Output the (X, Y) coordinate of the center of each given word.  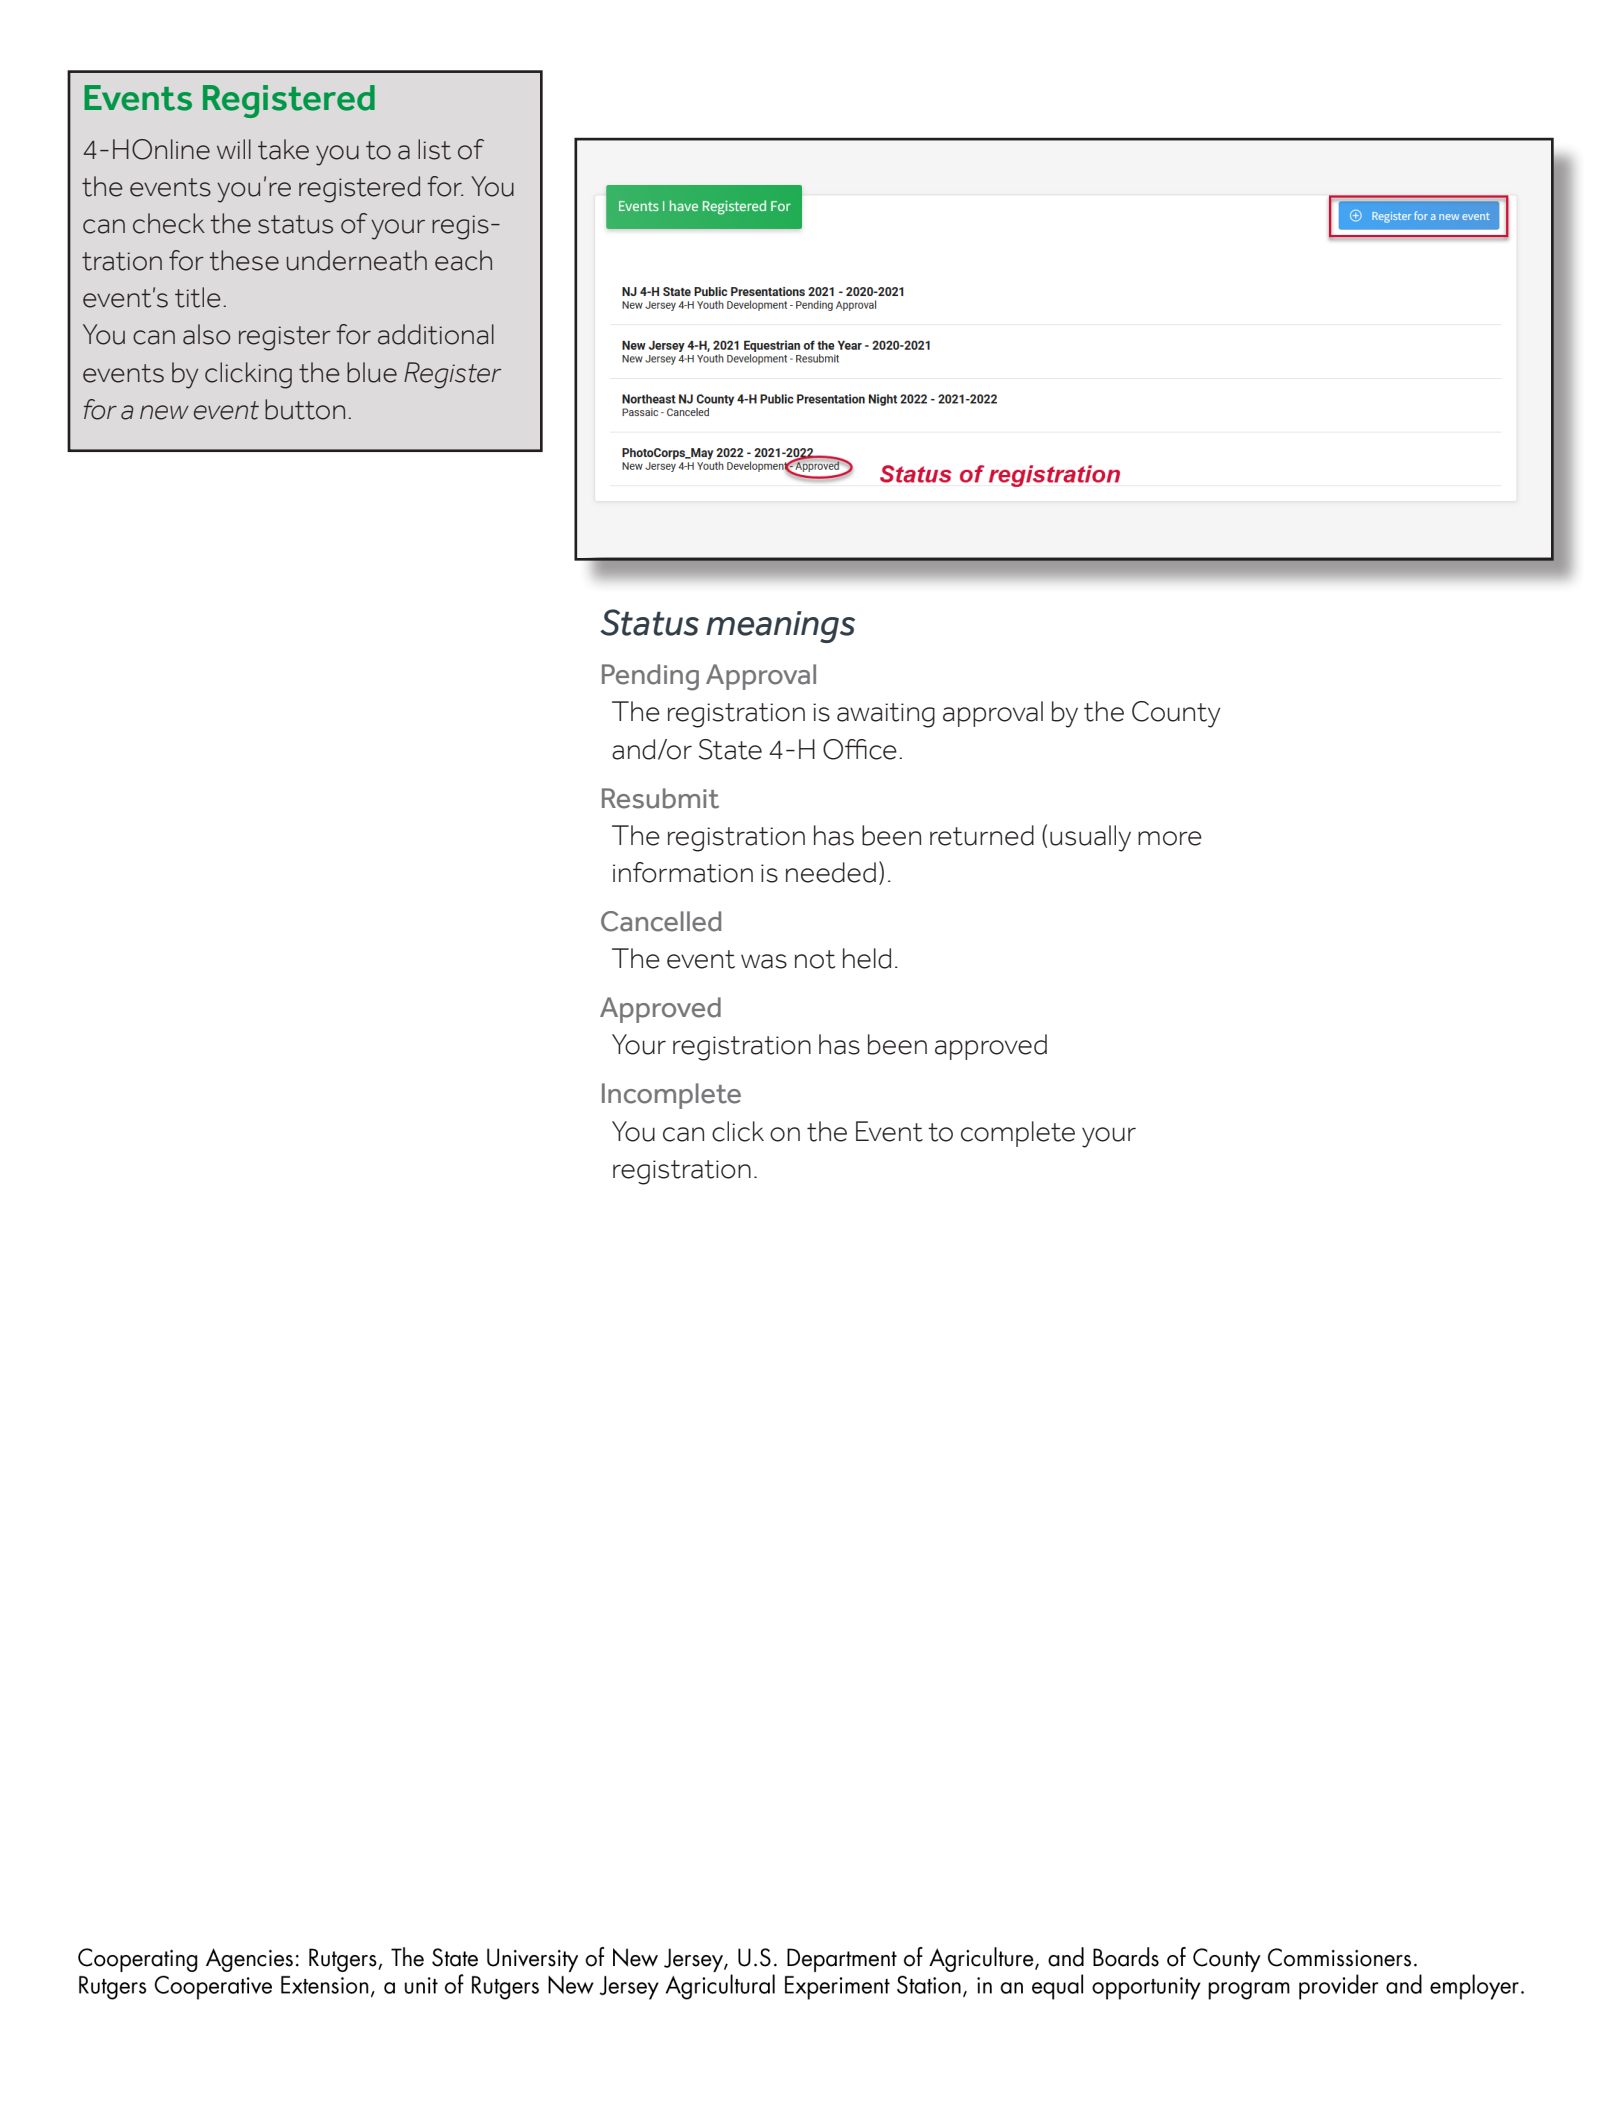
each (463, 260)
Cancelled (661, 921)
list (434, 149)
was (764, 961)
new (164, 412)
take (283, 149)
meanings (780, 627)
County (1176, 714)
